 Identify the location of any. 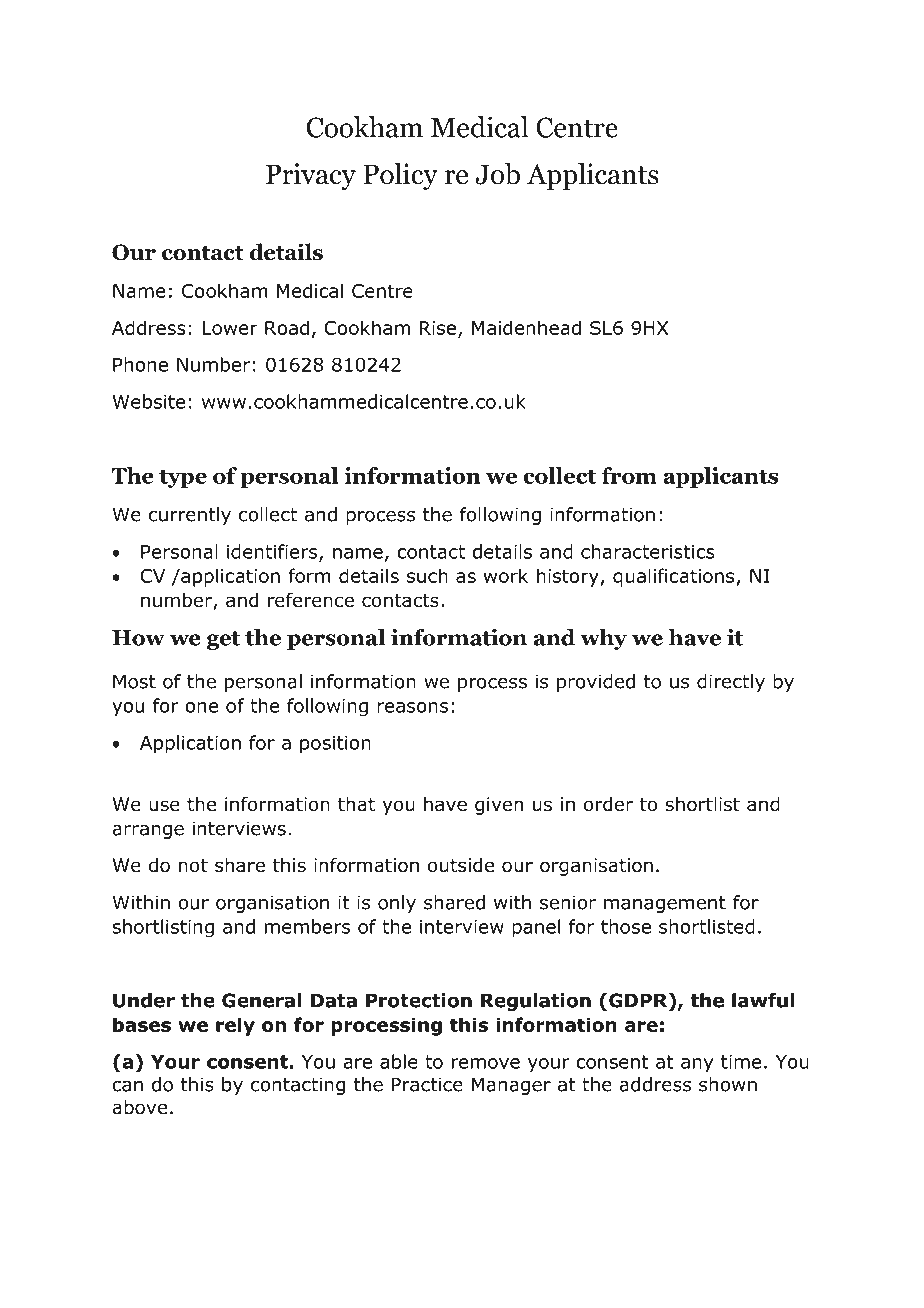
(697, 1065).
